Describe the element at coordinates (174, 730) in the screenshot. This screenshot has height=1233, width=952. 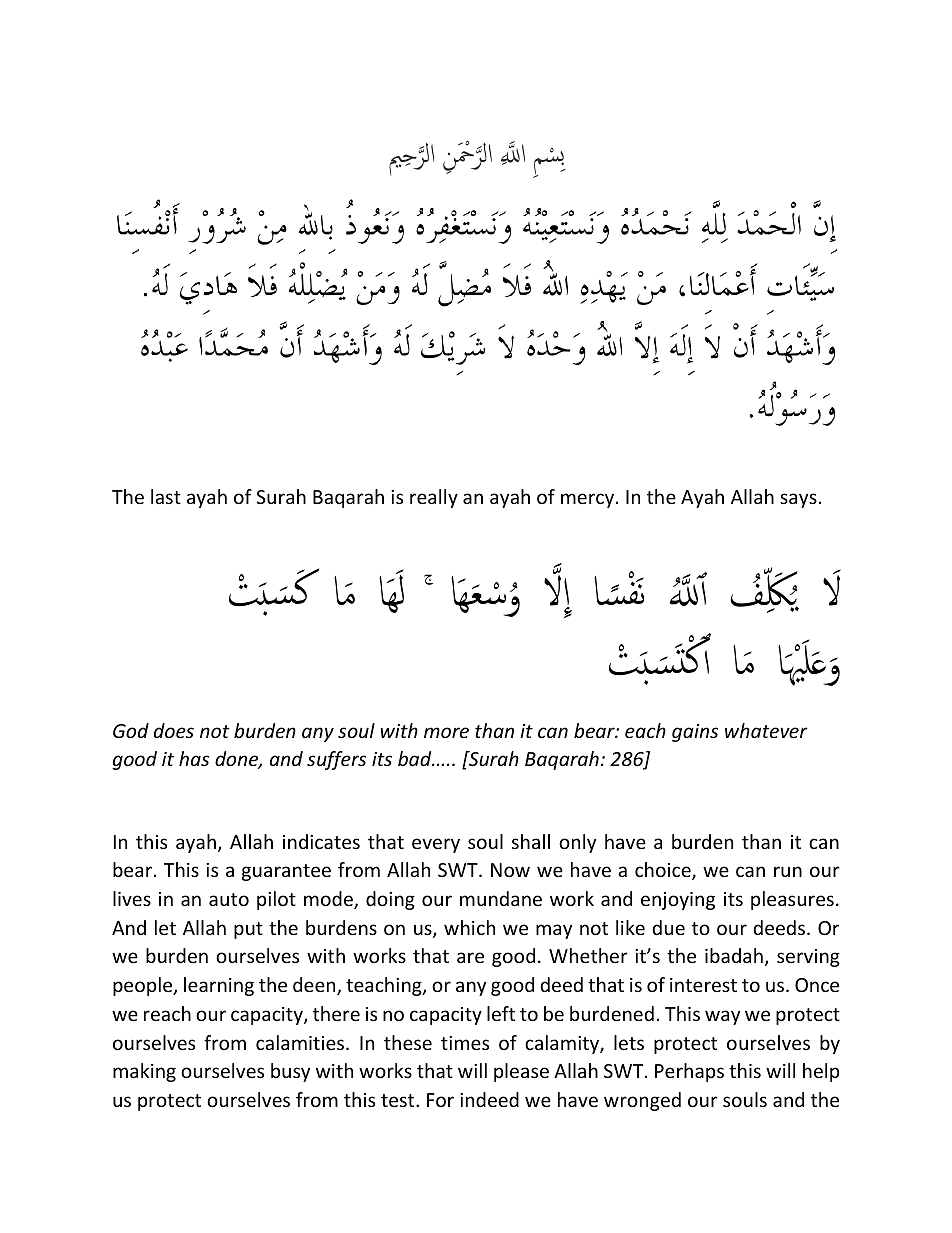
I see `does` at that location.
